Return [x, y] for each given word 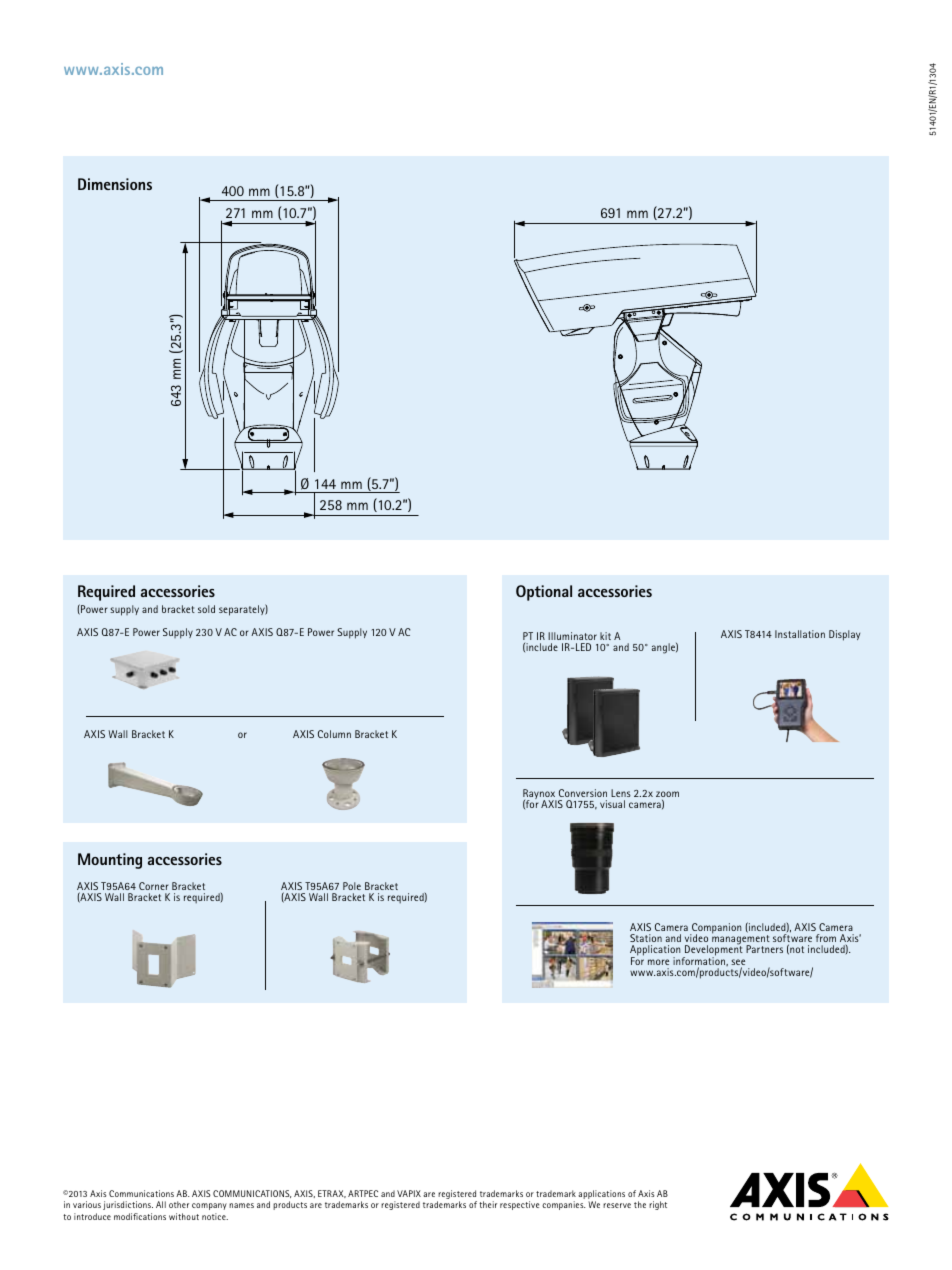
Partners [764, 949]
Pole [352, 886]
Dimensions [115, 184]
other [179, 1204]
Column [334, 734]
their [488, 1204]
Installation [800, 634]
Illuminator [572, 636]
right [658, 1205]
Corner [154, 886]
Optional [544, 593]
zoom [667, 794]
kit [605, 636]
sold [206, 609]
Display [844, 635]
